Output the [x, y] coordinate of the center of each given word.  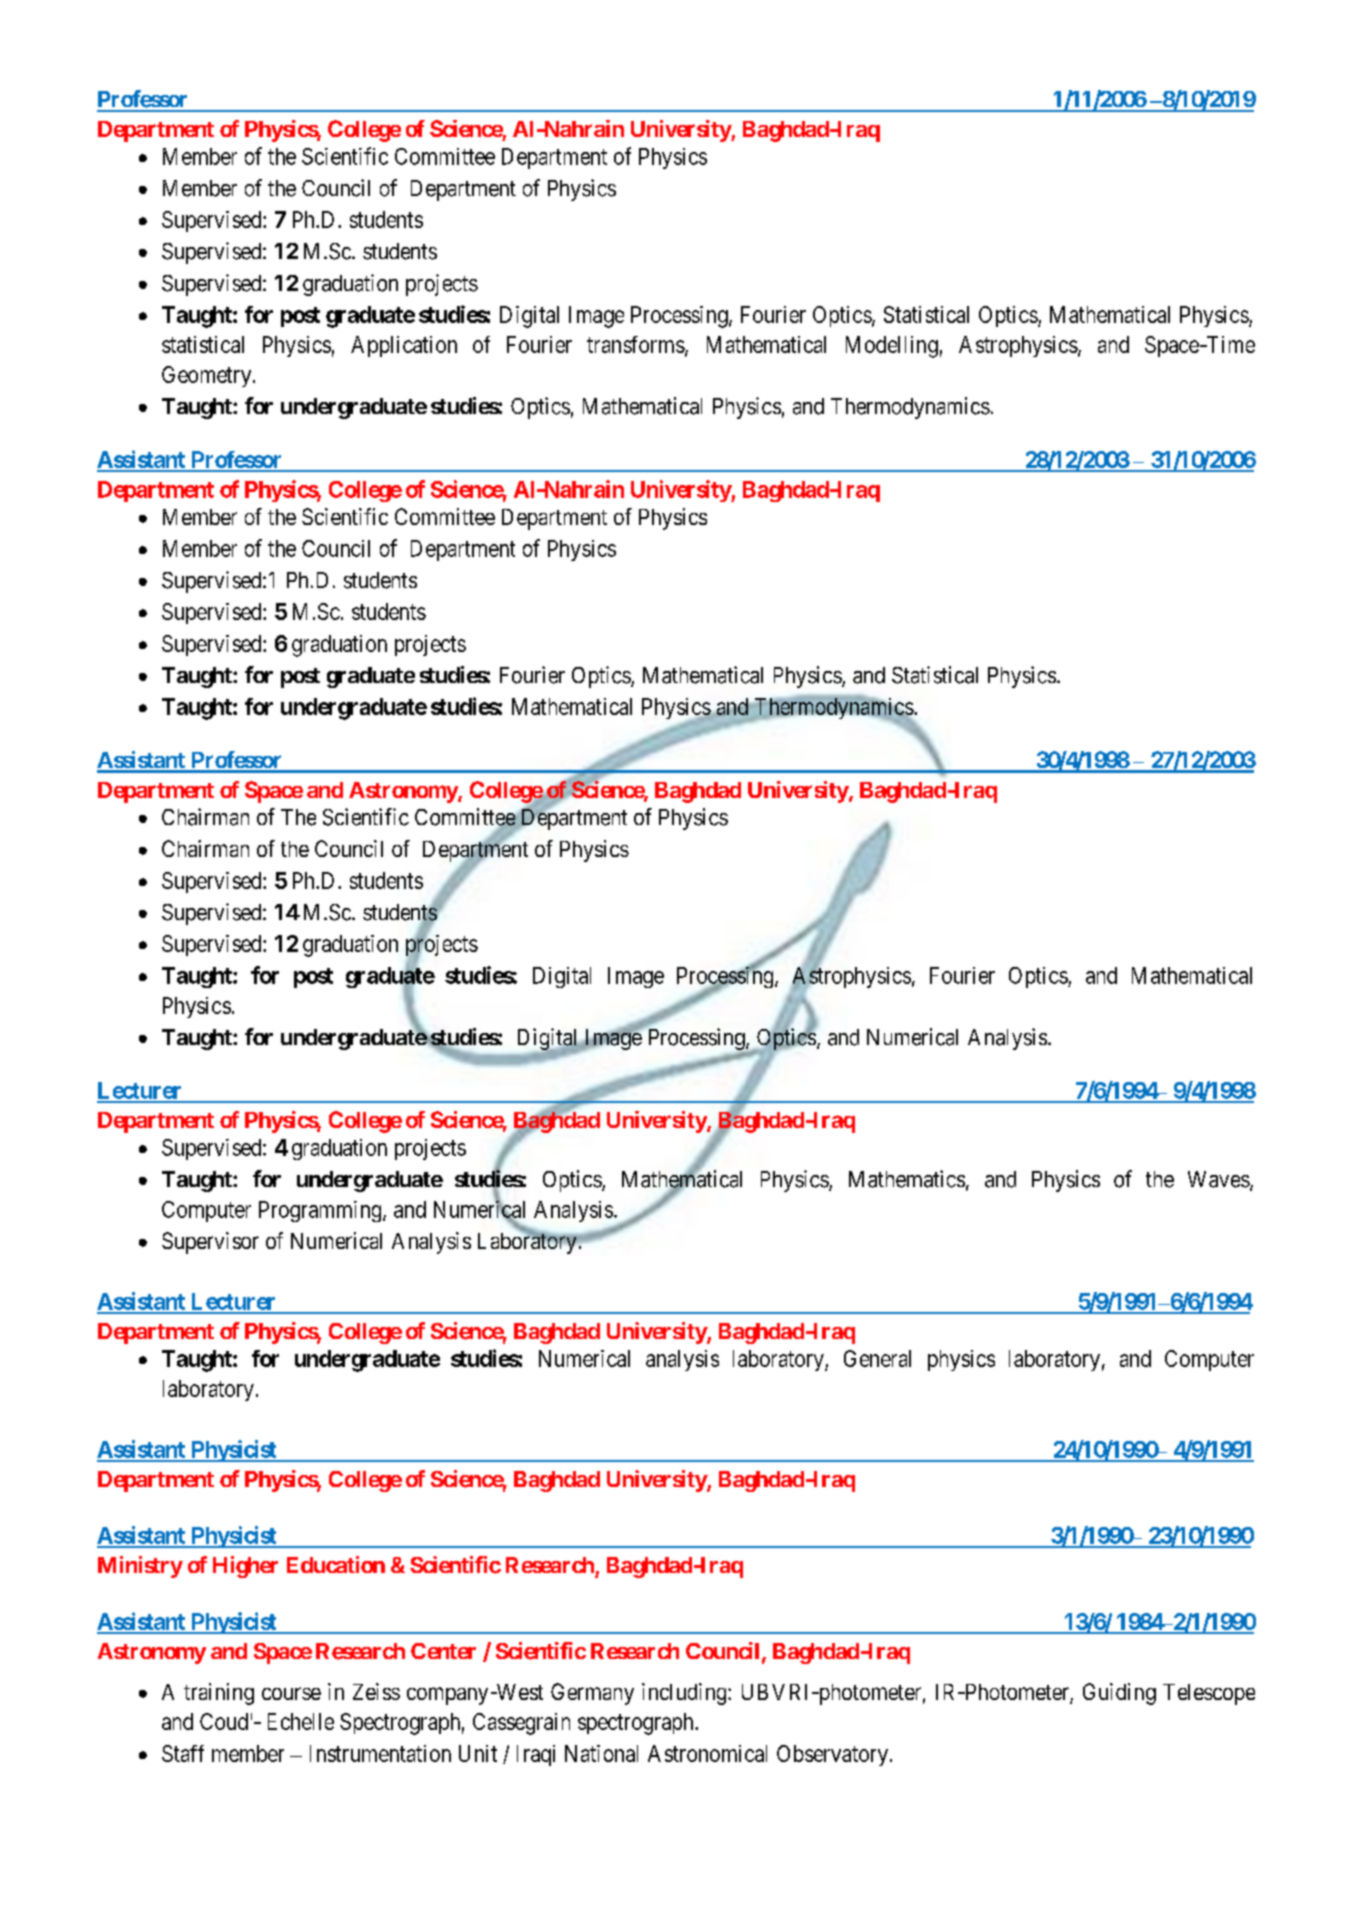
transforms [636, 344]
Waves [1219, 1179]
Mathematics [907, 1179]
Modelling [892, 347]
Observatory [832, 1755]
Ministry [140, 1567]
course [291, 1693]
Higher [245, 1567]
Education [336, 1564]
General [877, 1358]
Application [404, 346]
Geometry [208, 376]
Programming [321, 1211]
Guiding [1119, 1694]
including [685, 1694]
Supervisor [210, 1243]
